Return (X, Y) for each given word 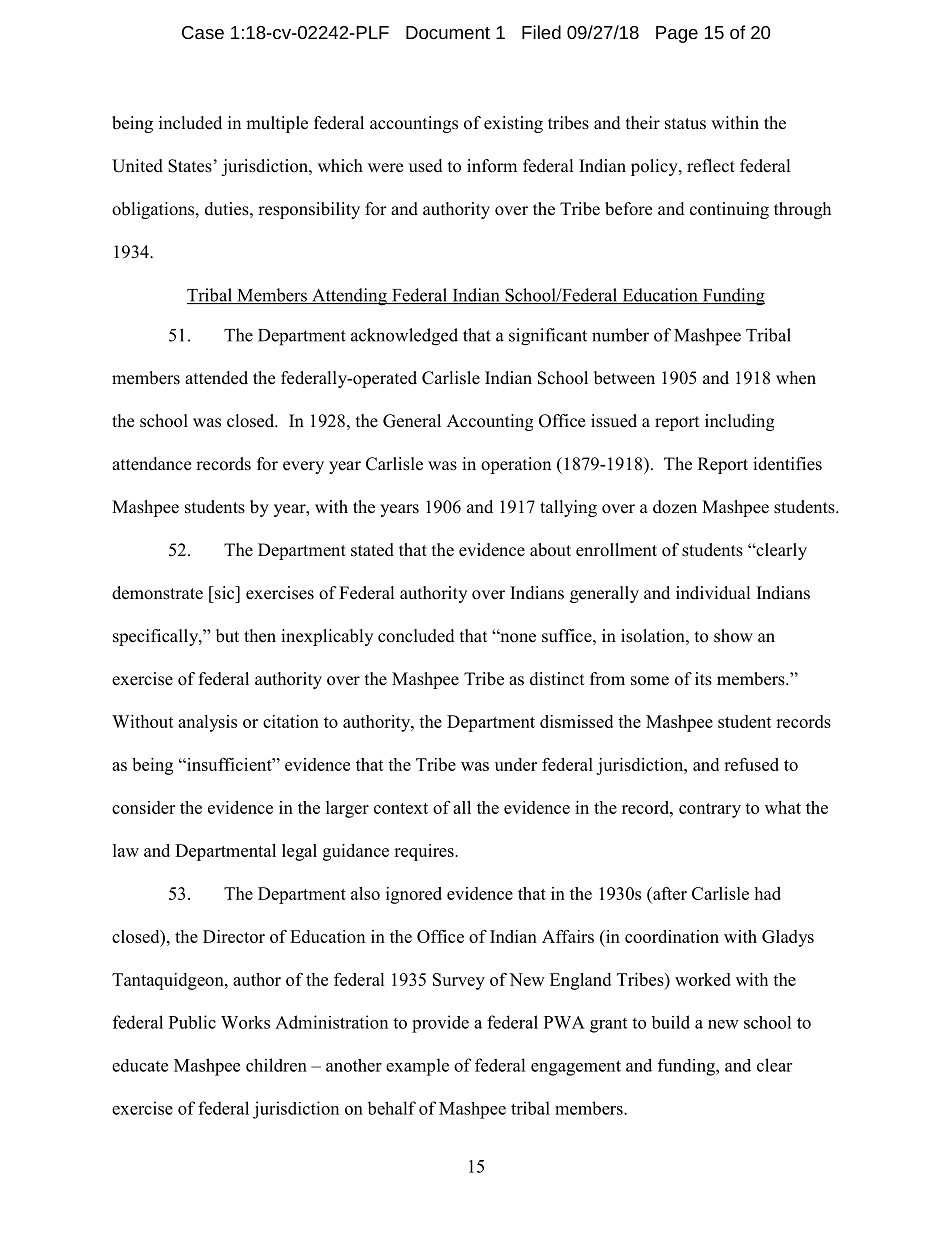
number (620, 335)
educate (140, 1065)
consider (143, 807)
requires (425, 852)
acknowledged (404, 337)
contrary (710, 810)
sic (225, 593)
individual (713, 593)
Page (677, 34)
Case (203, 32)
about (550, 550)
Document (448, 32)
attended (216, 378)
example (417, 1067)
